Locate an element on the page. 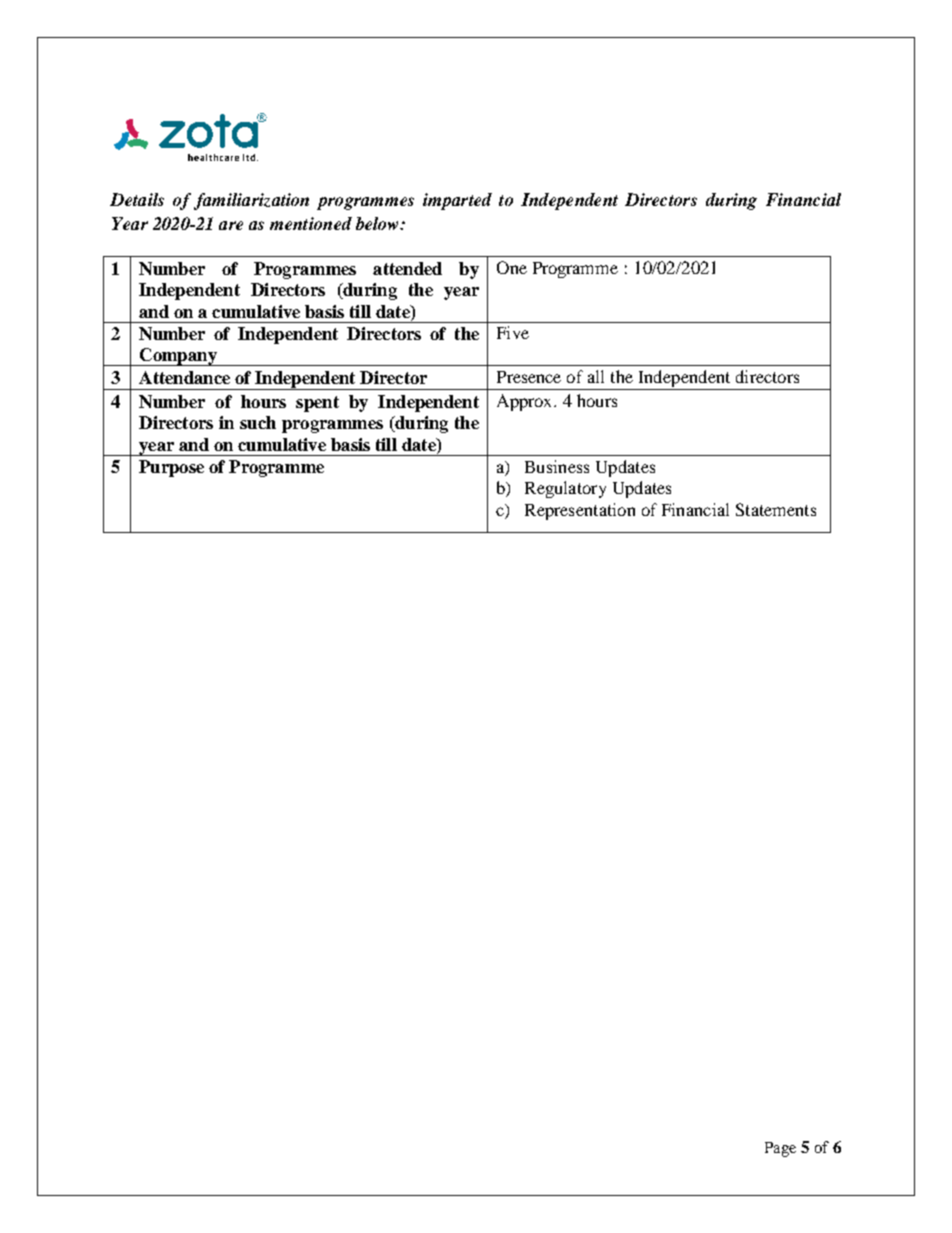 This image has height=1233, width=952. Regulatory is located at coordinates (565, 489).
